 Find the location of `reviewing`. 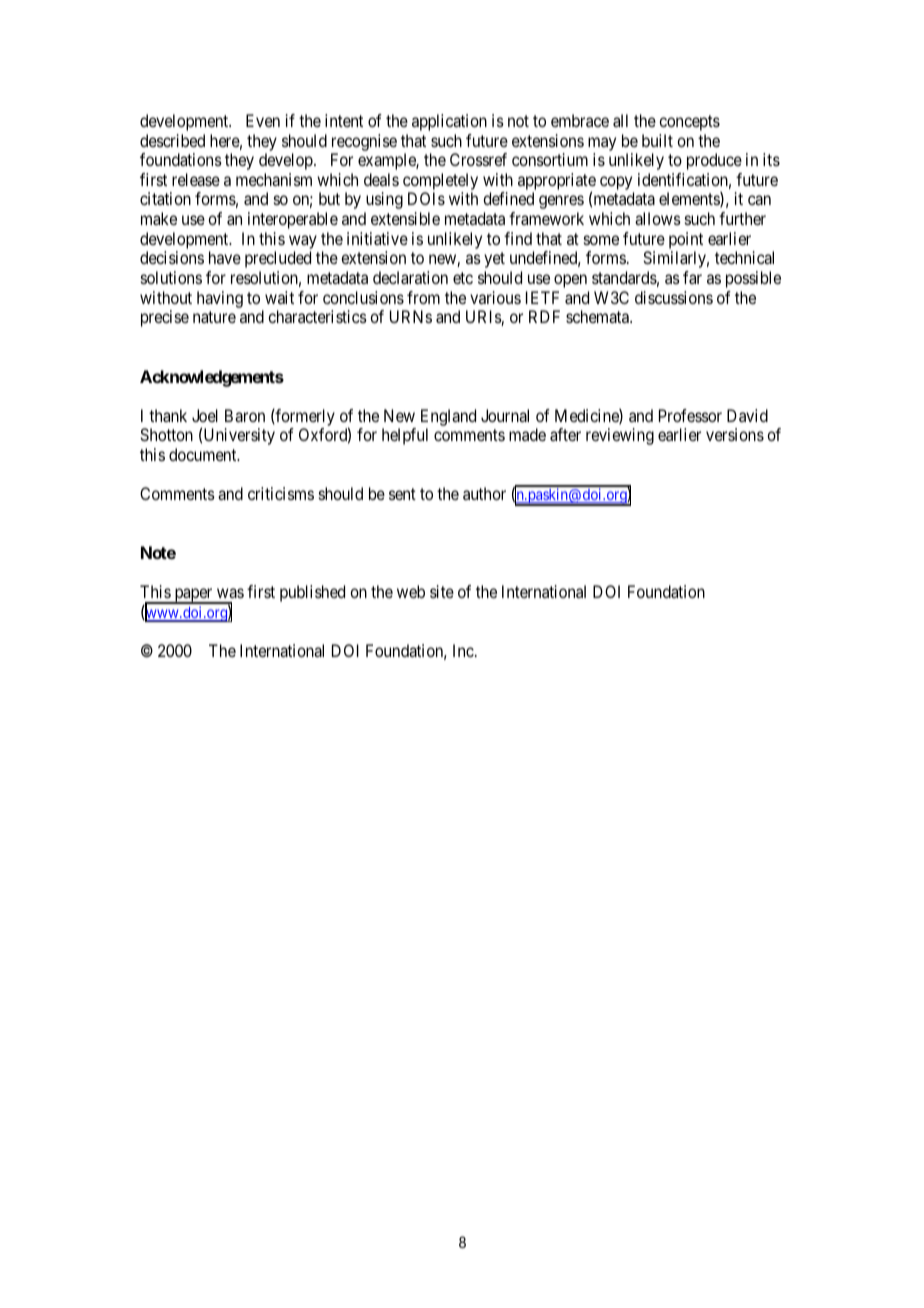

reviewing is located at coordinates (620, 436).
